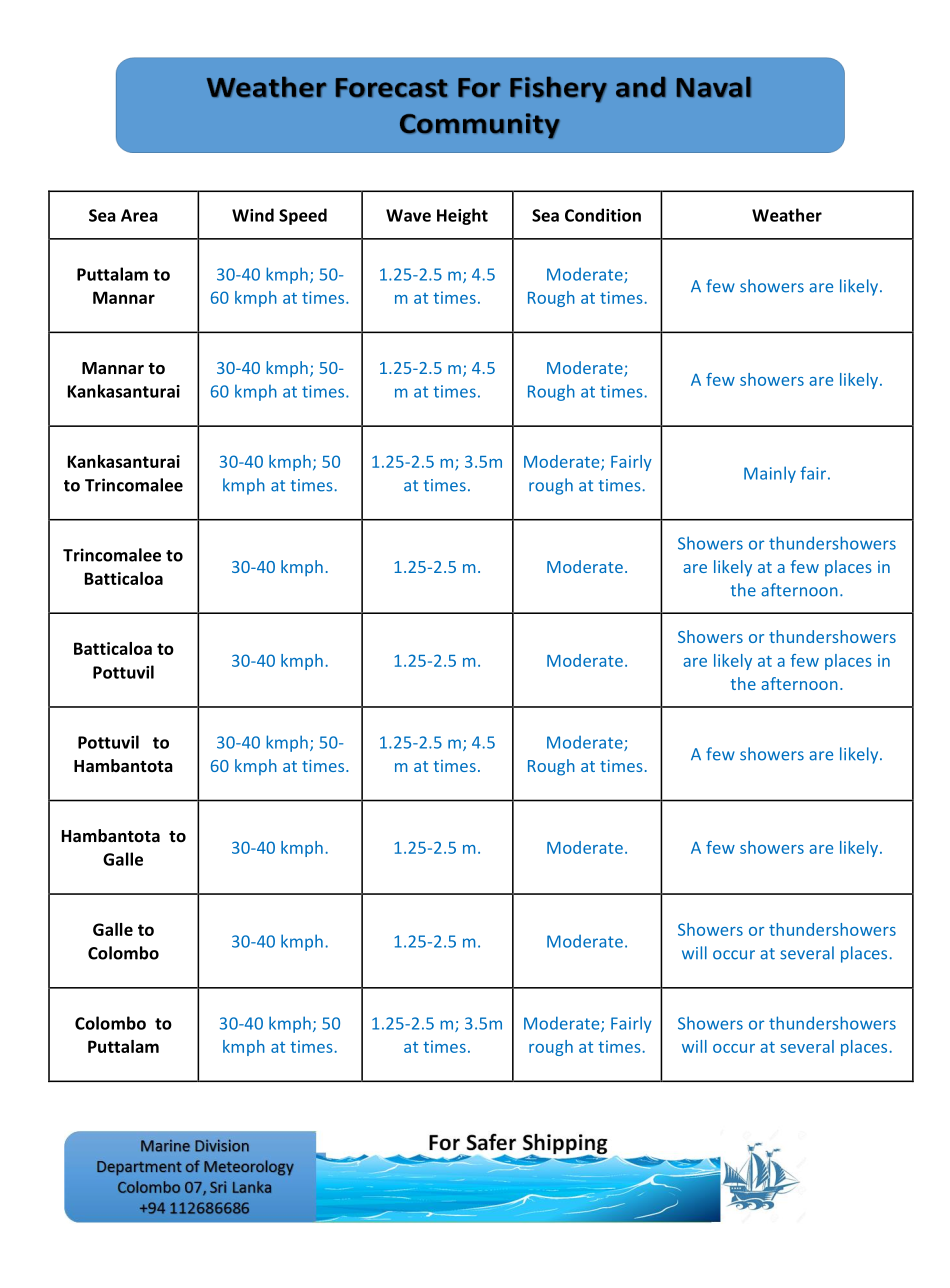 The height and width of the page is (1288, 950). What do you see at coordinates (253, 215) in the page?
I see `Wind` at bounding box center [253, 215].
